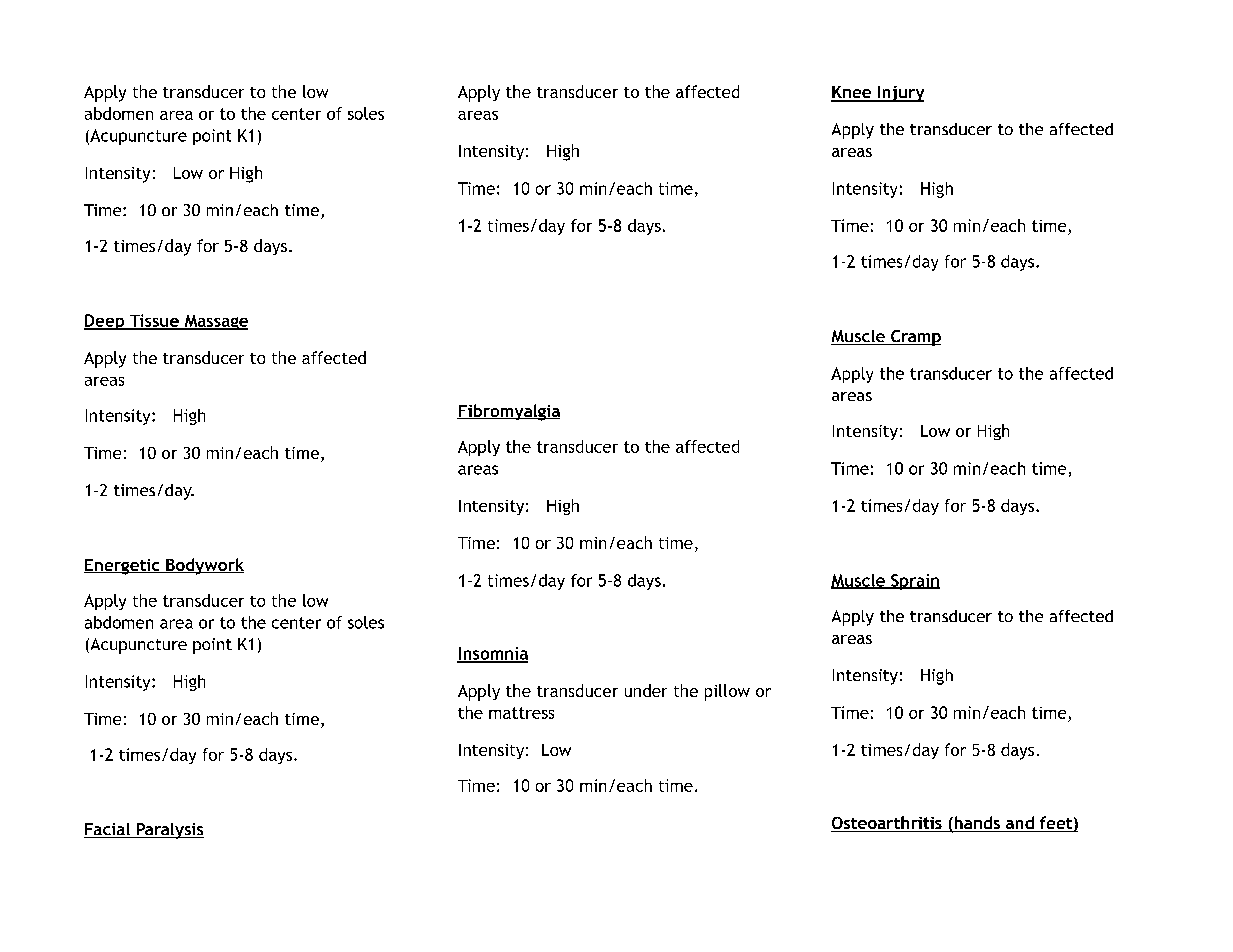 This page has height=952, width=1233. I want to click on under, so click(646, 690).
